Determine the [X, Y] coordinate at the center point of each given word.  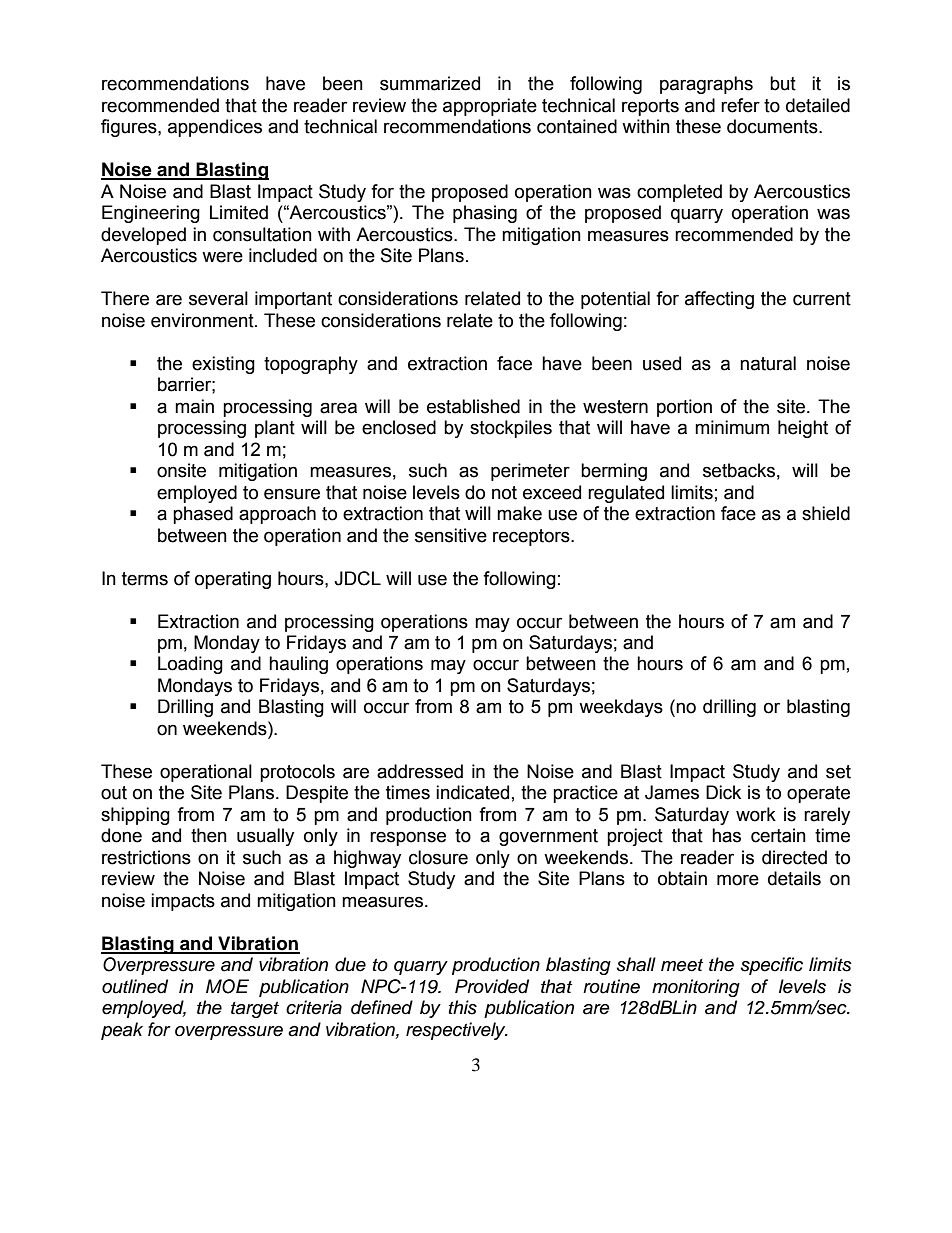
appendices [215, 128]
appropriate [490, 107]
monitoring [696, 988]
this [463, 1007]
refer [740, 105]
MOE [227, 986]
